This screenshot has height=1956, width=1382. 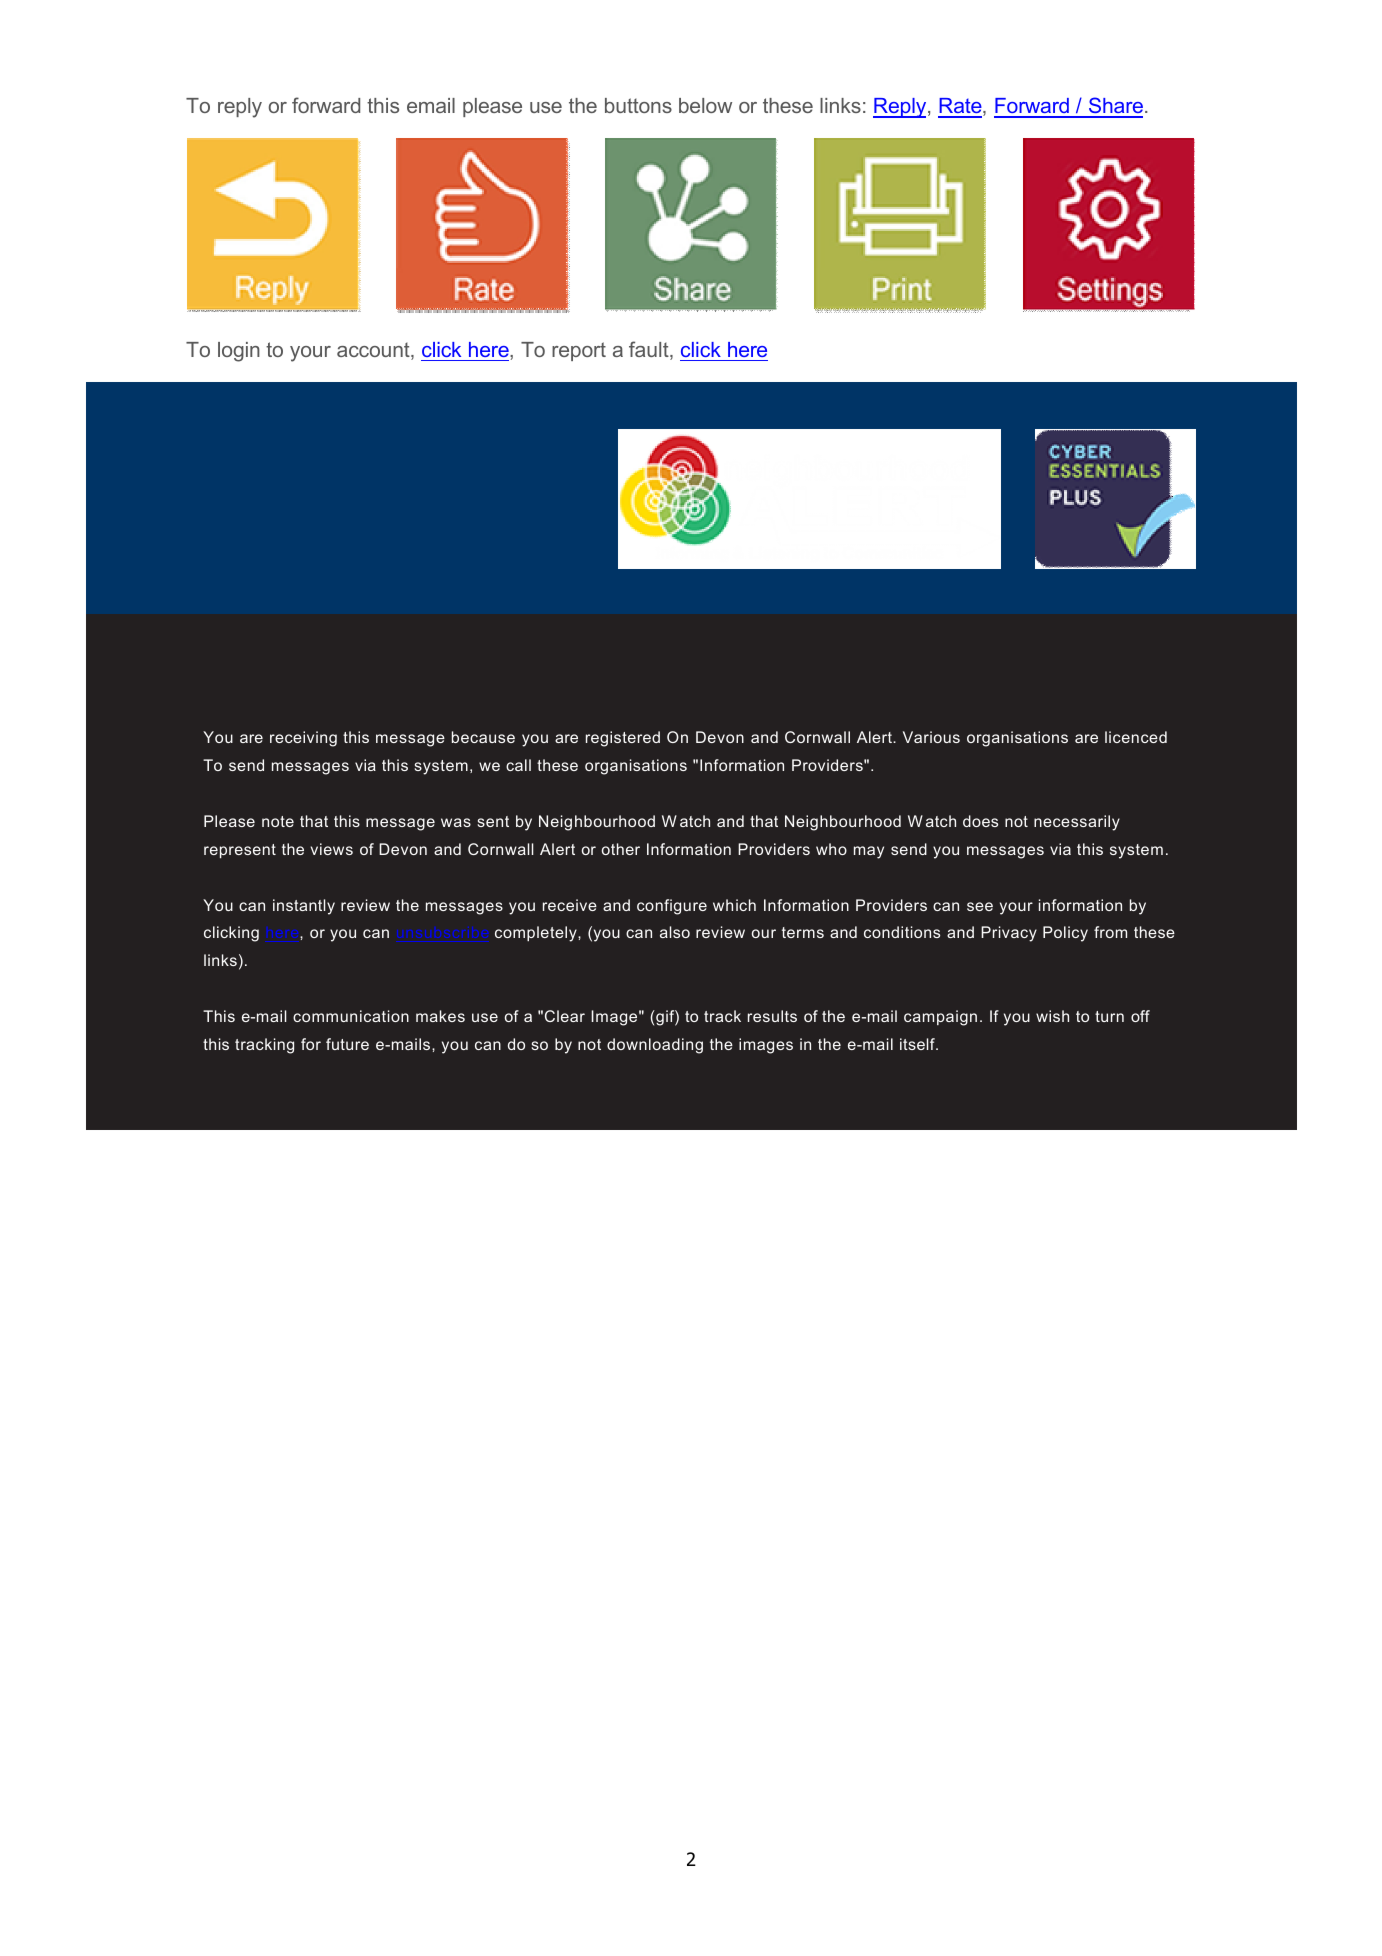 I want to click on report, so click(x=579, y=351).
